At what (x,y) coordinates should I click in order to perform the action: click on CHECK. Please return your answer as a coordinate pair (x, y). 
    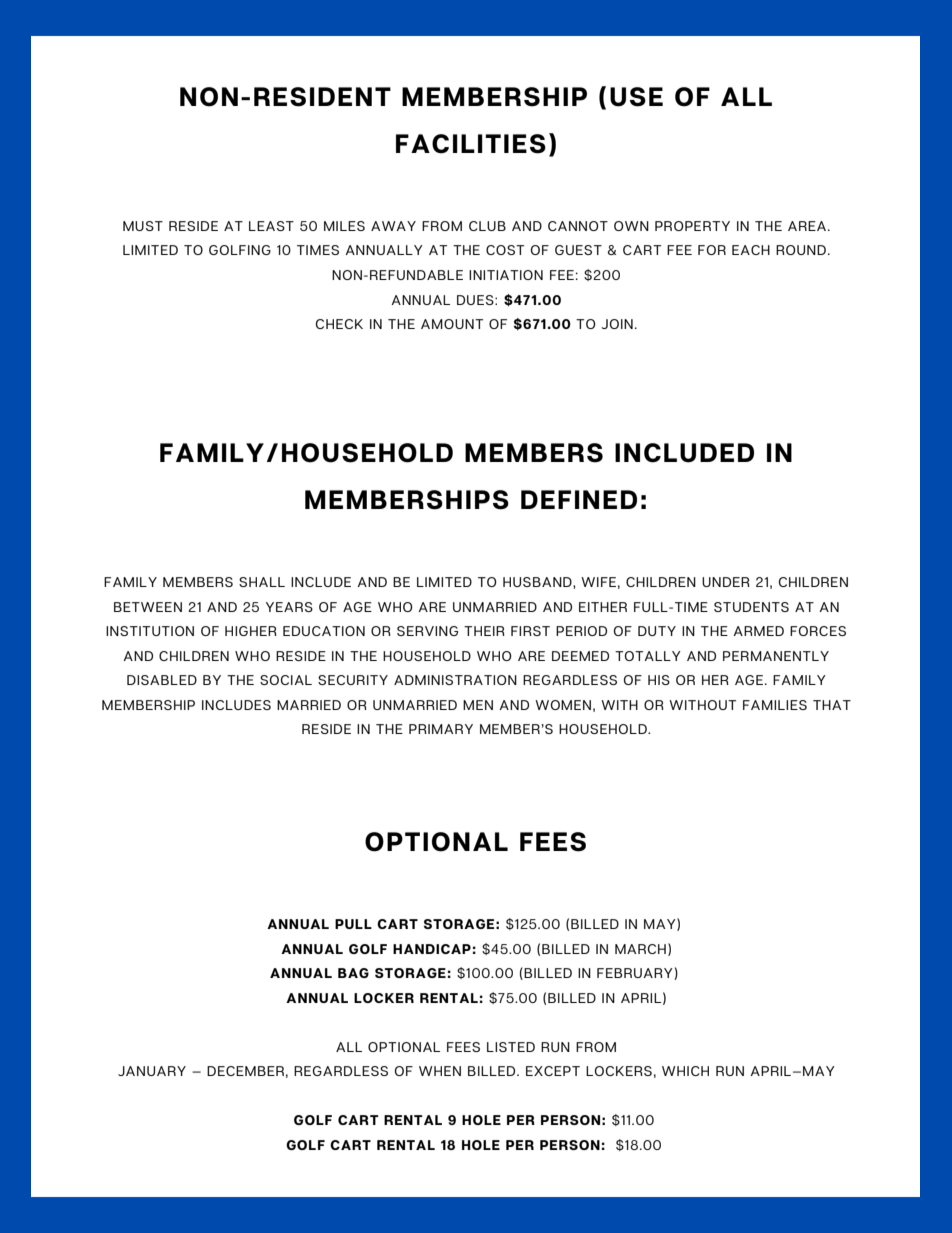
    Looking at the image, I should click on (339, 324).
